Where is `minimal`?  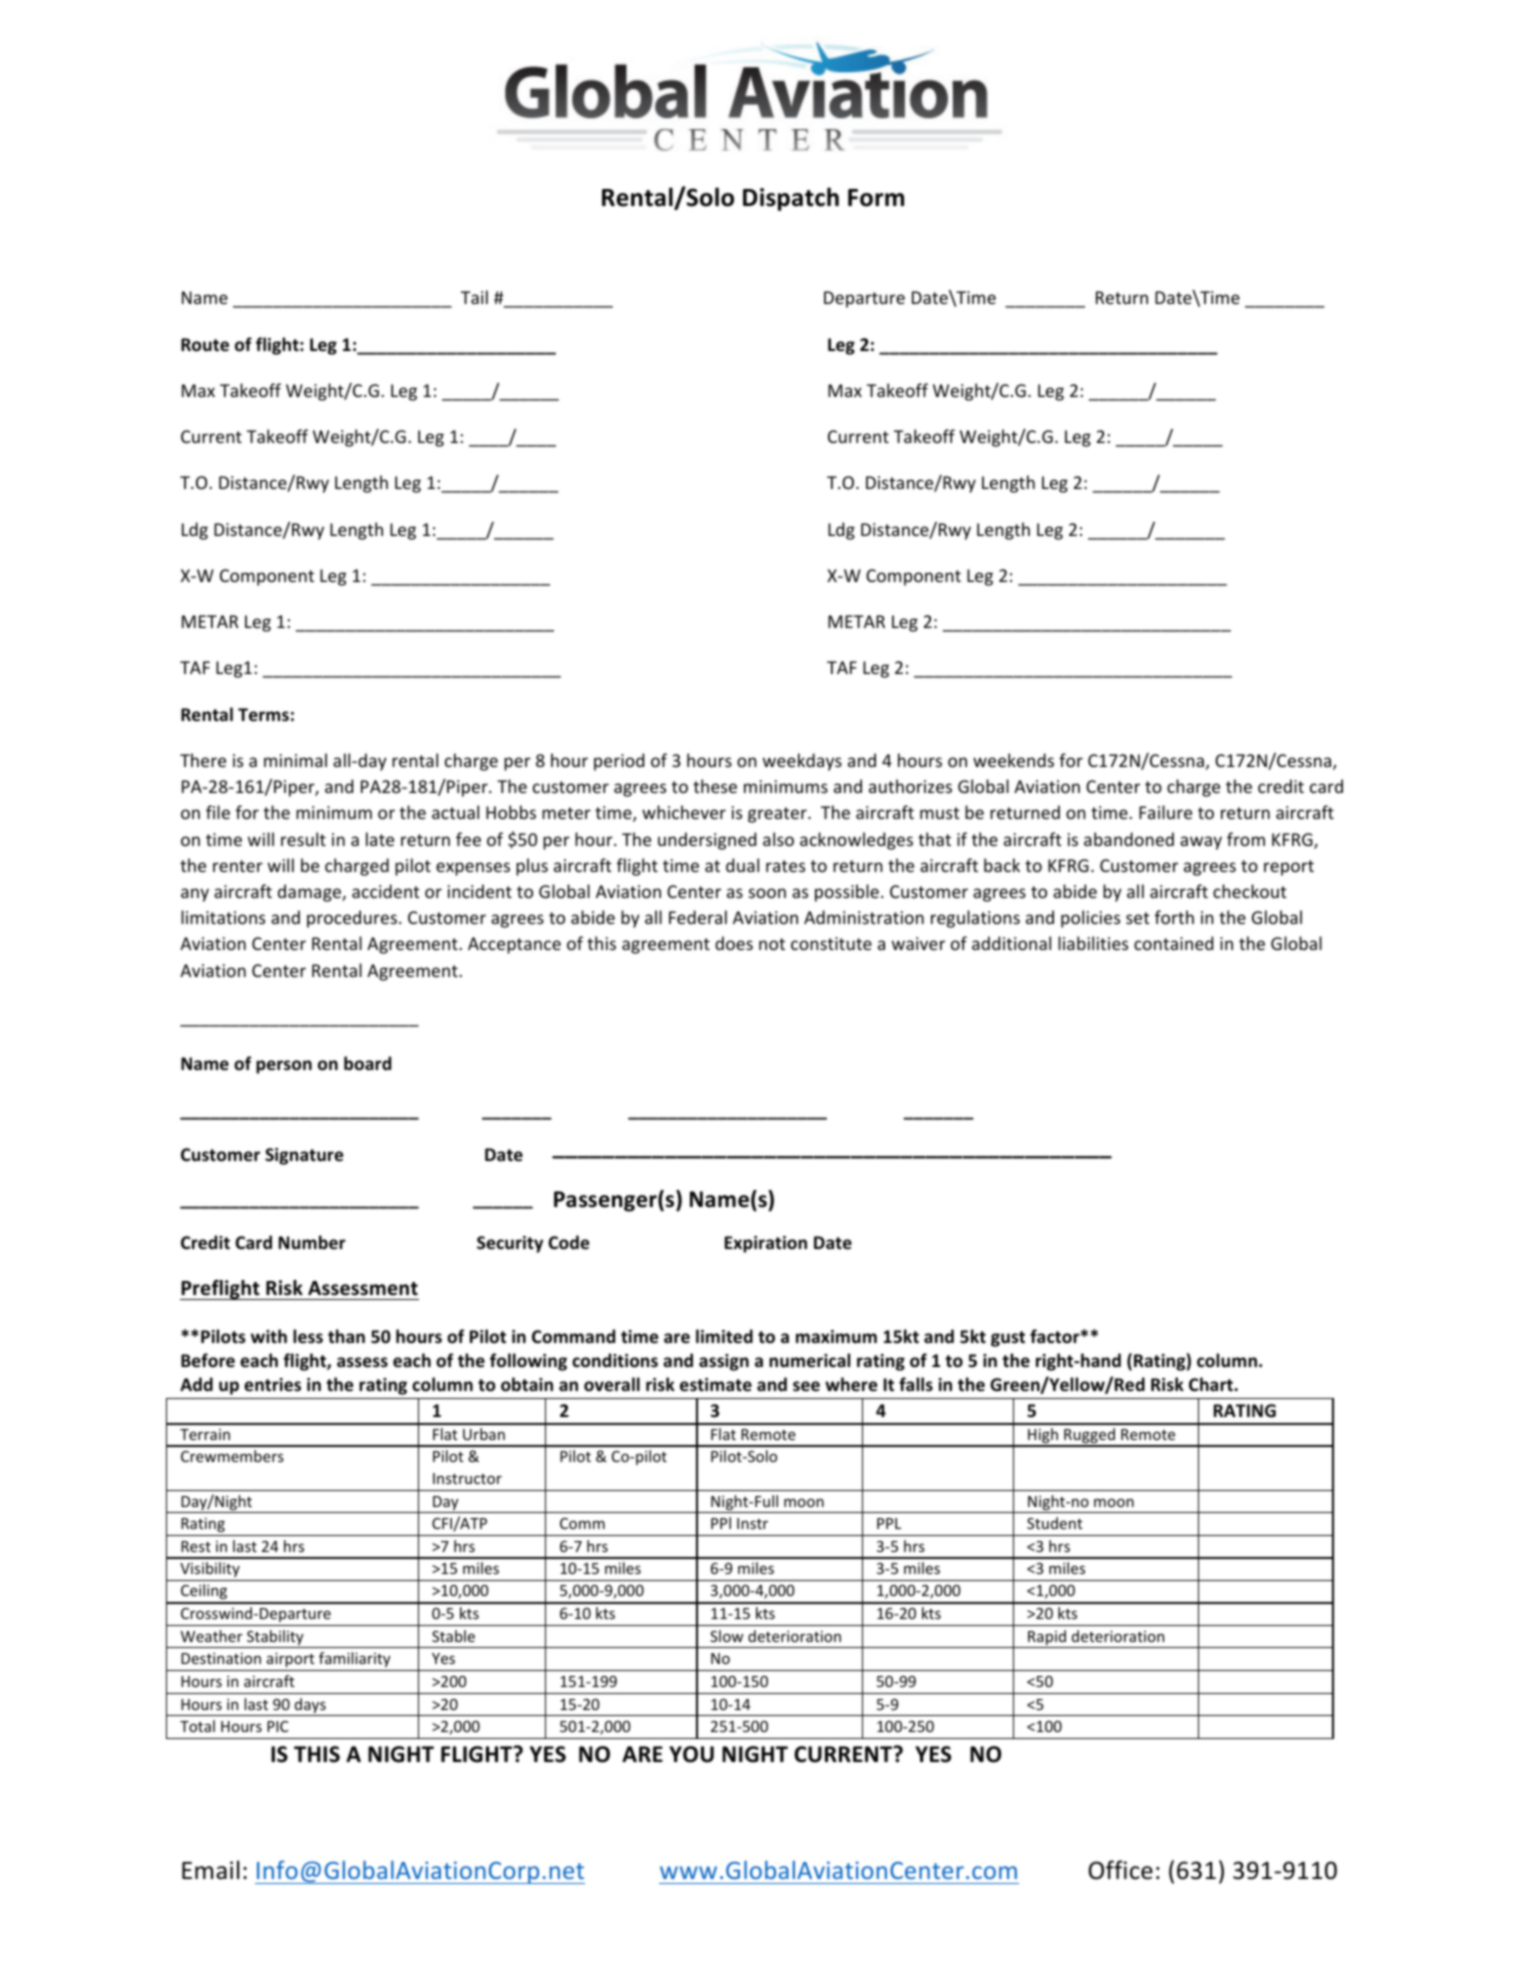 minimal is located at coordinates (295, 760).
